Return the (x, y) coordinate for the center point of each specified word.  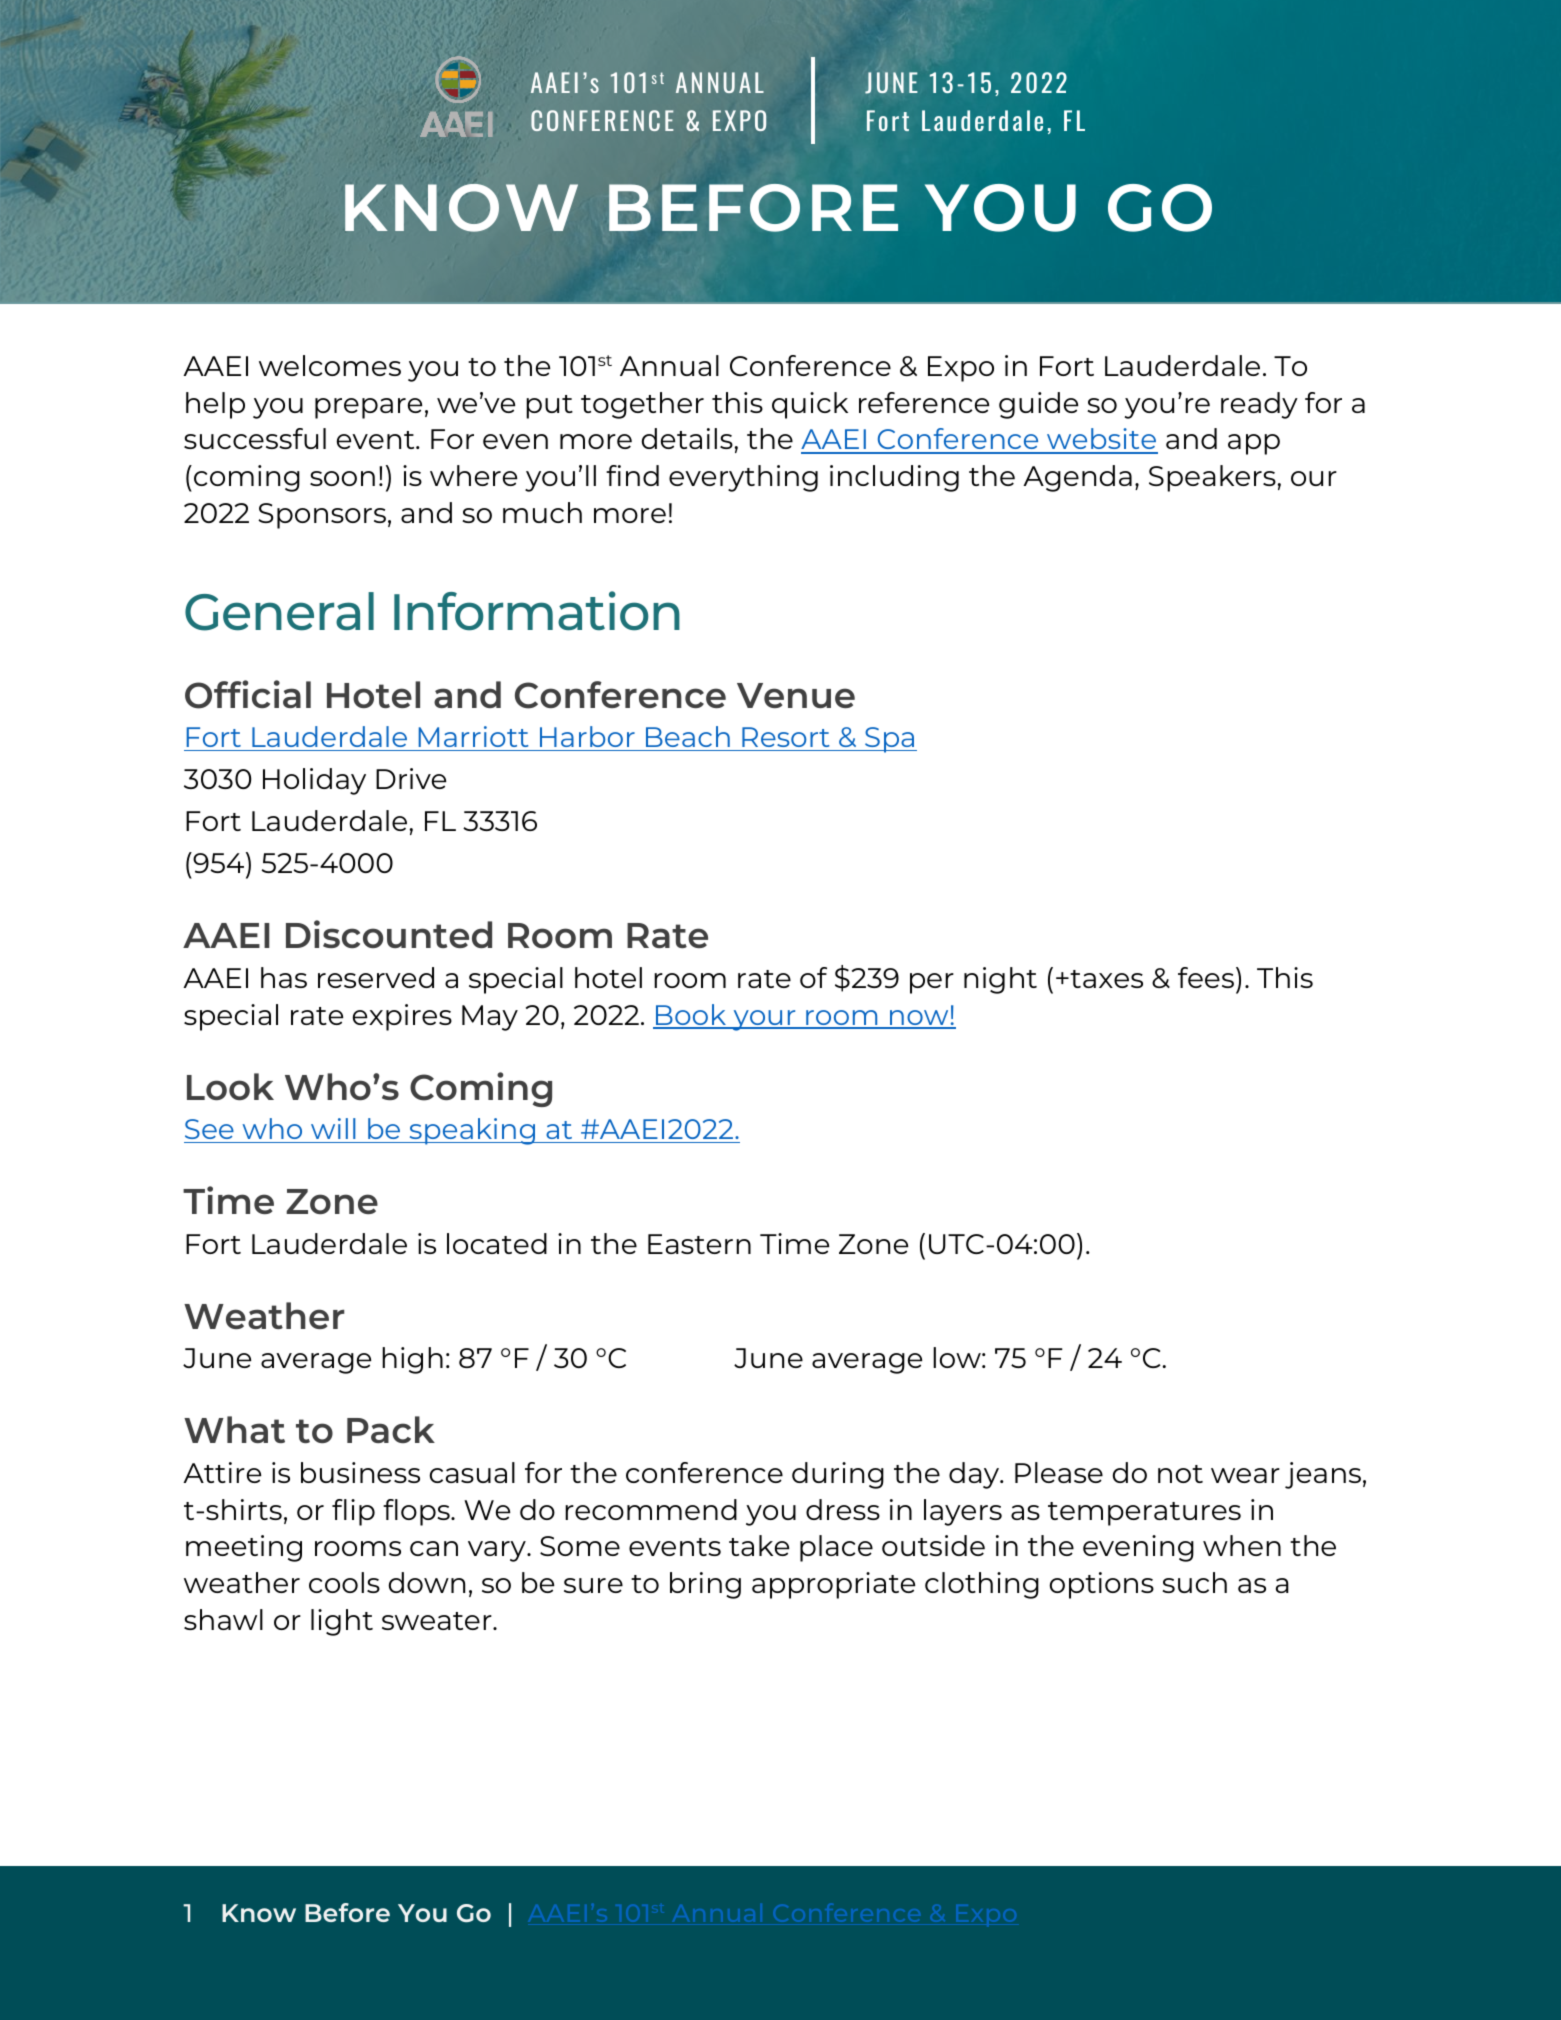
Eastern (699, 1244)
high (412, 1360)
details (687, 438)
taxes (1106, 979)
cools (344, 1582)
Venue (796, 695)
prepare (369, 408)
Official (248, 694)
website (1101, 440)
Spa (890, 740)
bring (705, 1585)
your (764, 1020)
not (1180, 1474)
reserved (376, 977)
